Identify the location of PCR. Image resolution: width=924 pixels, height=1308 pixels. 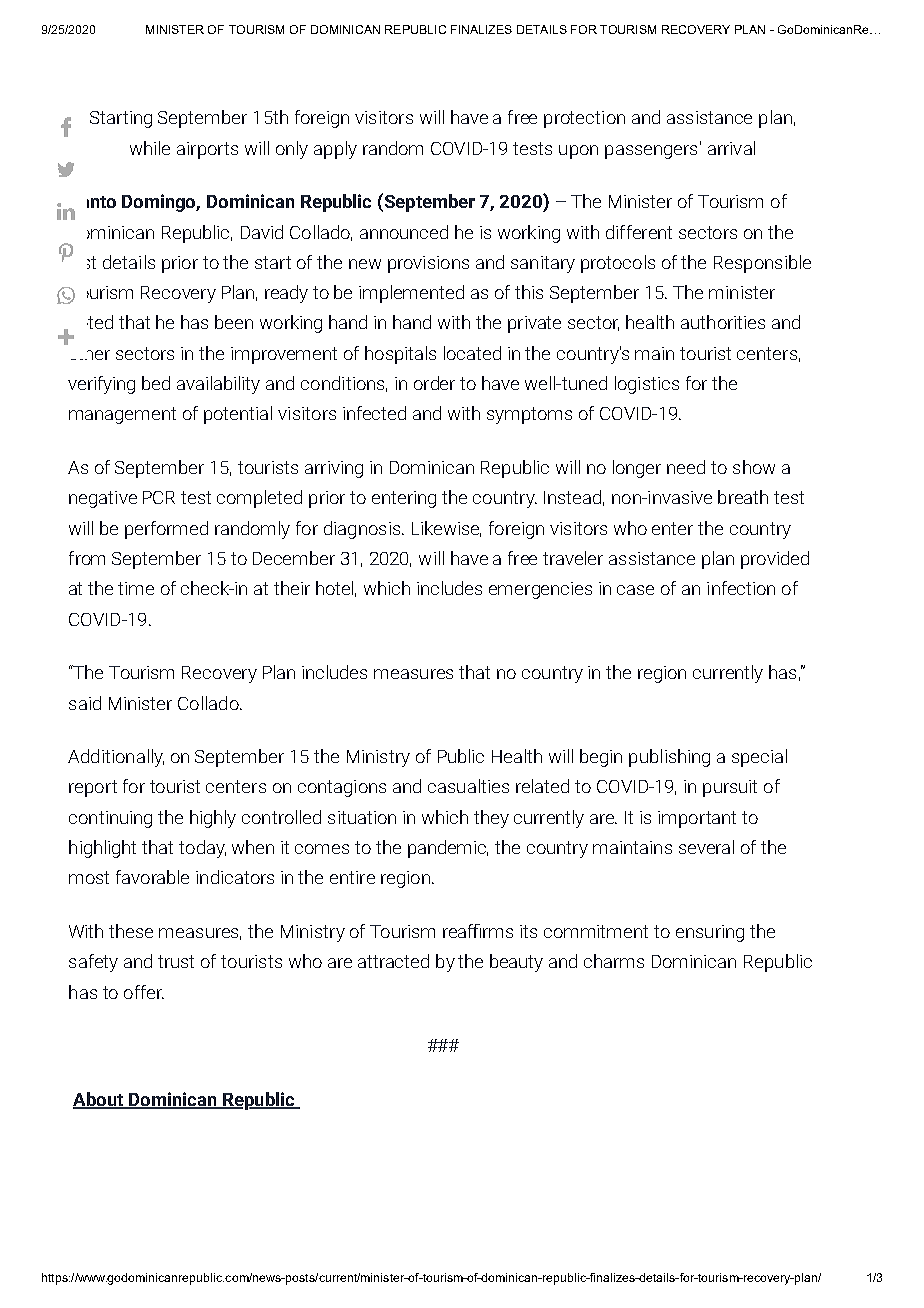
(159, 497).
